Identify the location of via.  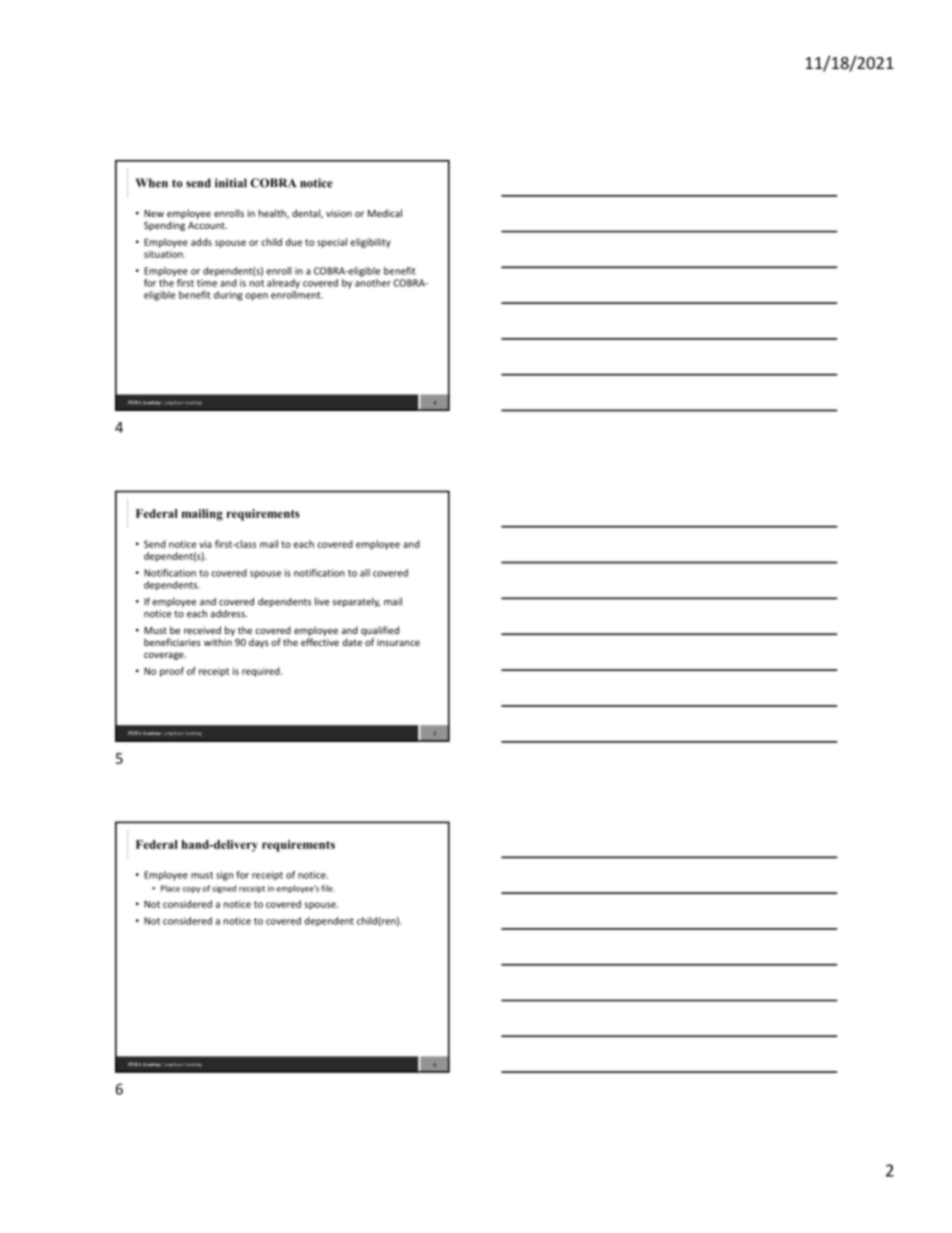
(205, 544).
